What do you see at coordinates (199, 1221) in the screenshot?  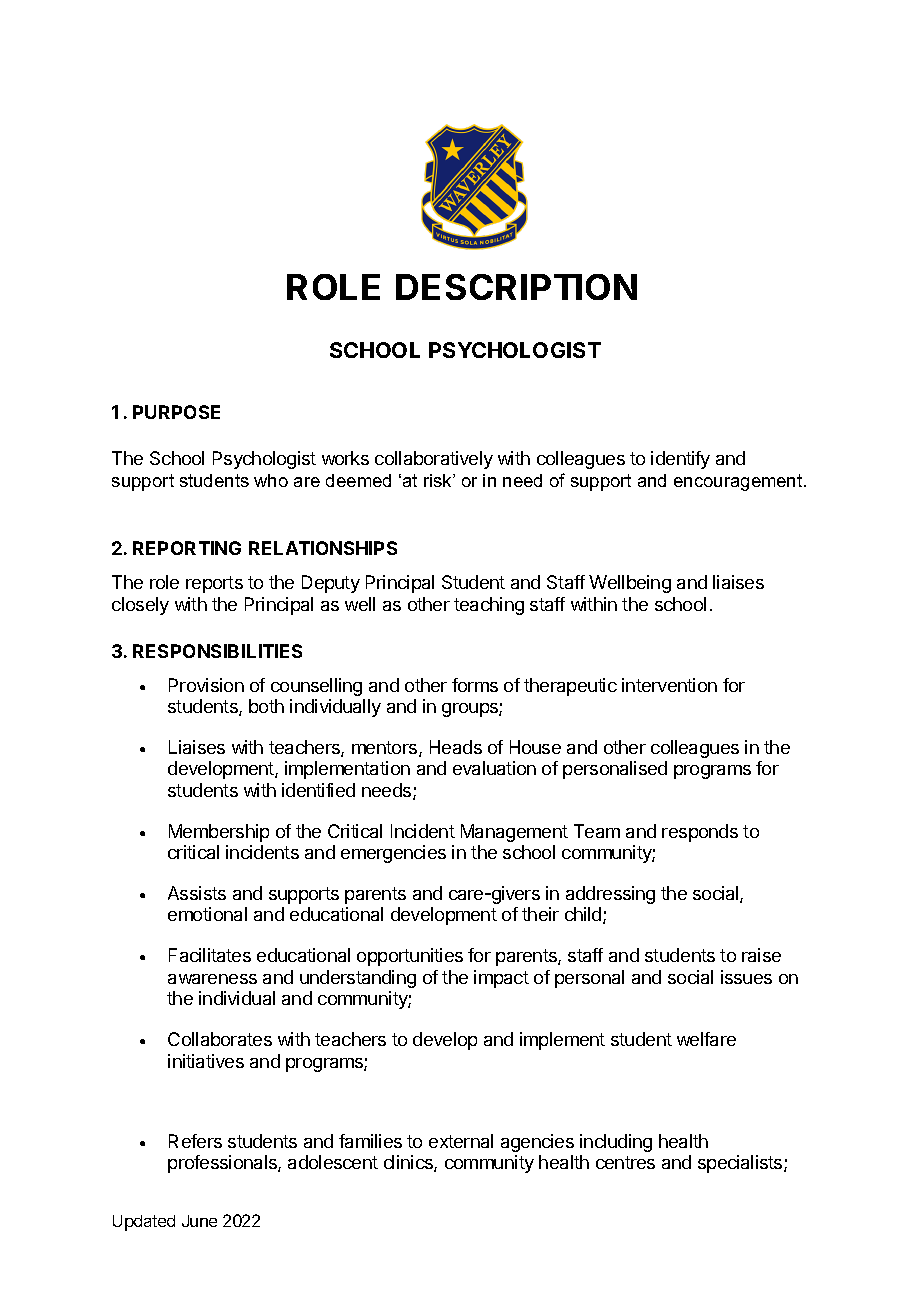 I see `June` at bounding box center [199, 1221].
